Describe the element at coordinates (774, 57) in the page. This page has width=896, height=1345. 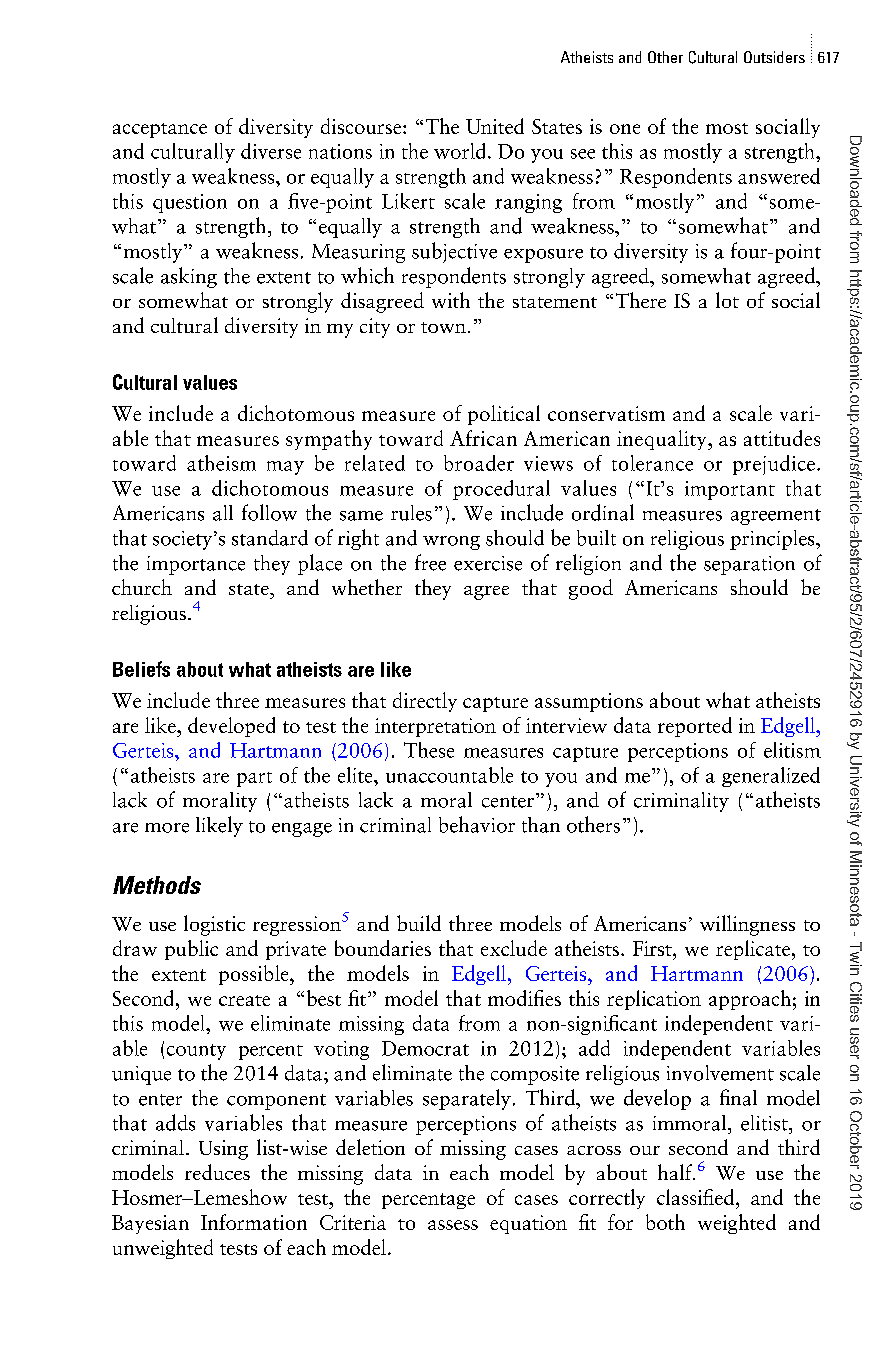
I see `Outsiders` at that location.
